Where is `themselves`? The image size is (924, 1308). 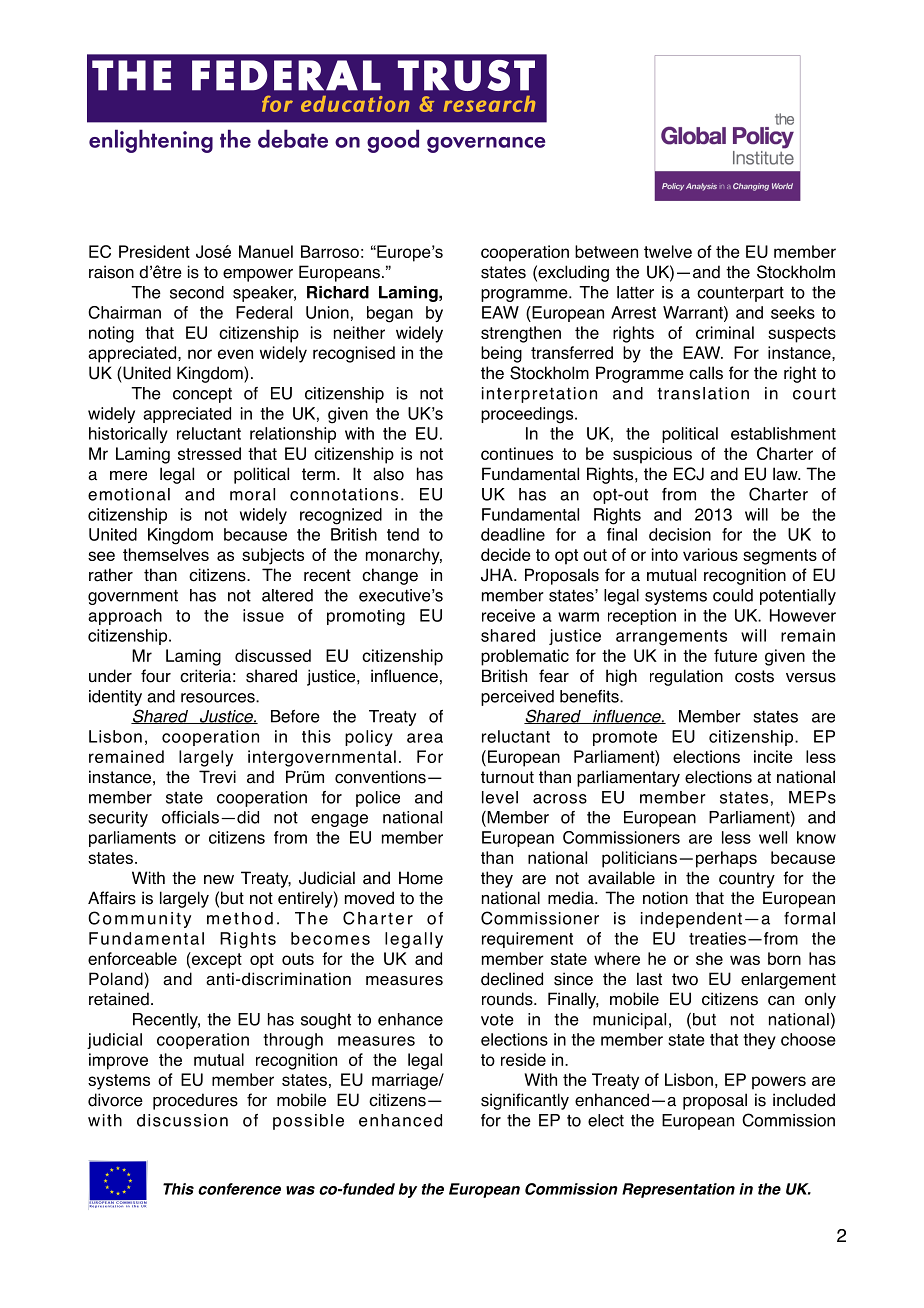 themselves is located at coordinates (166, 554).
